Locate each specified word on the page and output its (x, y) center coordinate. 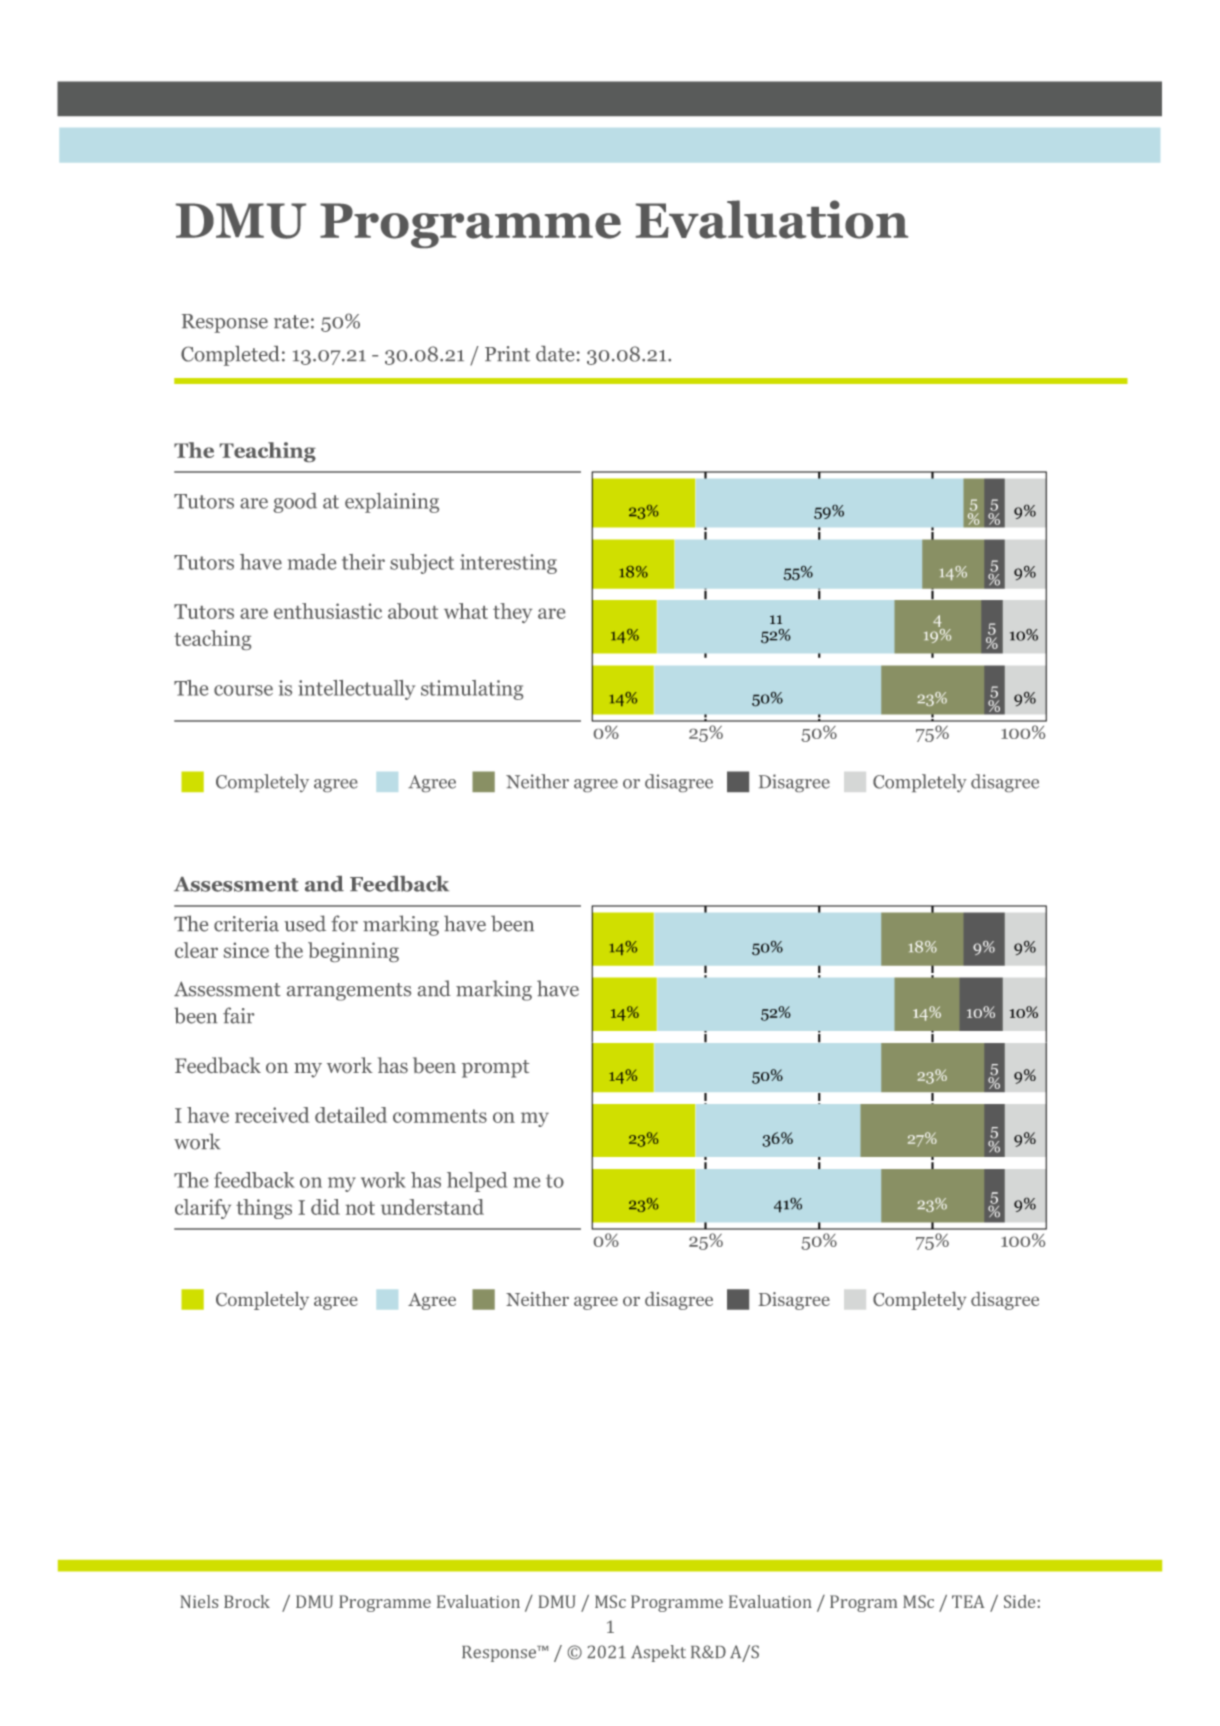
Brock (247, 1601)
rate (291, 322)
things (264, 1209)
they (512, 613)
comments (440, 1116)
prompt (495, 1069)
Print (507, 354)
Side (1019, 1601)
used (305, 923)
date (555, 354)
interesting (508, 564)
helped (477, 1182)
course (243, 690)
